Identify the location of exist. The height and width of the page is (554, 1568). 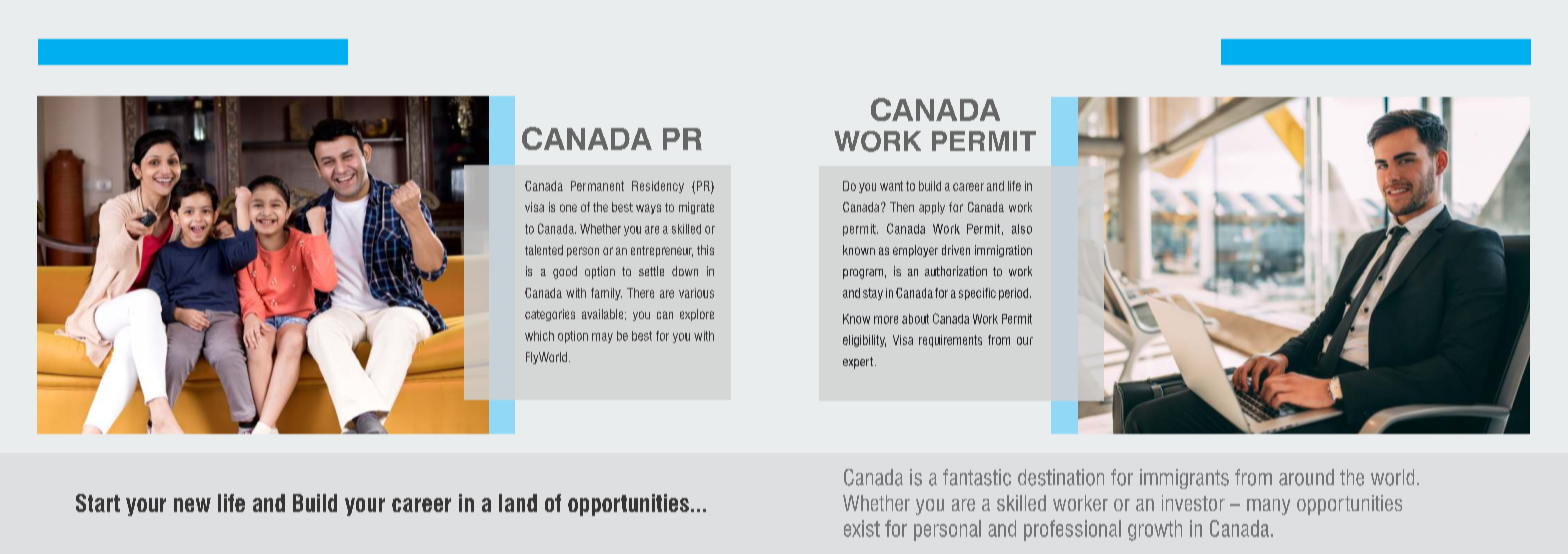
(862, 528).
